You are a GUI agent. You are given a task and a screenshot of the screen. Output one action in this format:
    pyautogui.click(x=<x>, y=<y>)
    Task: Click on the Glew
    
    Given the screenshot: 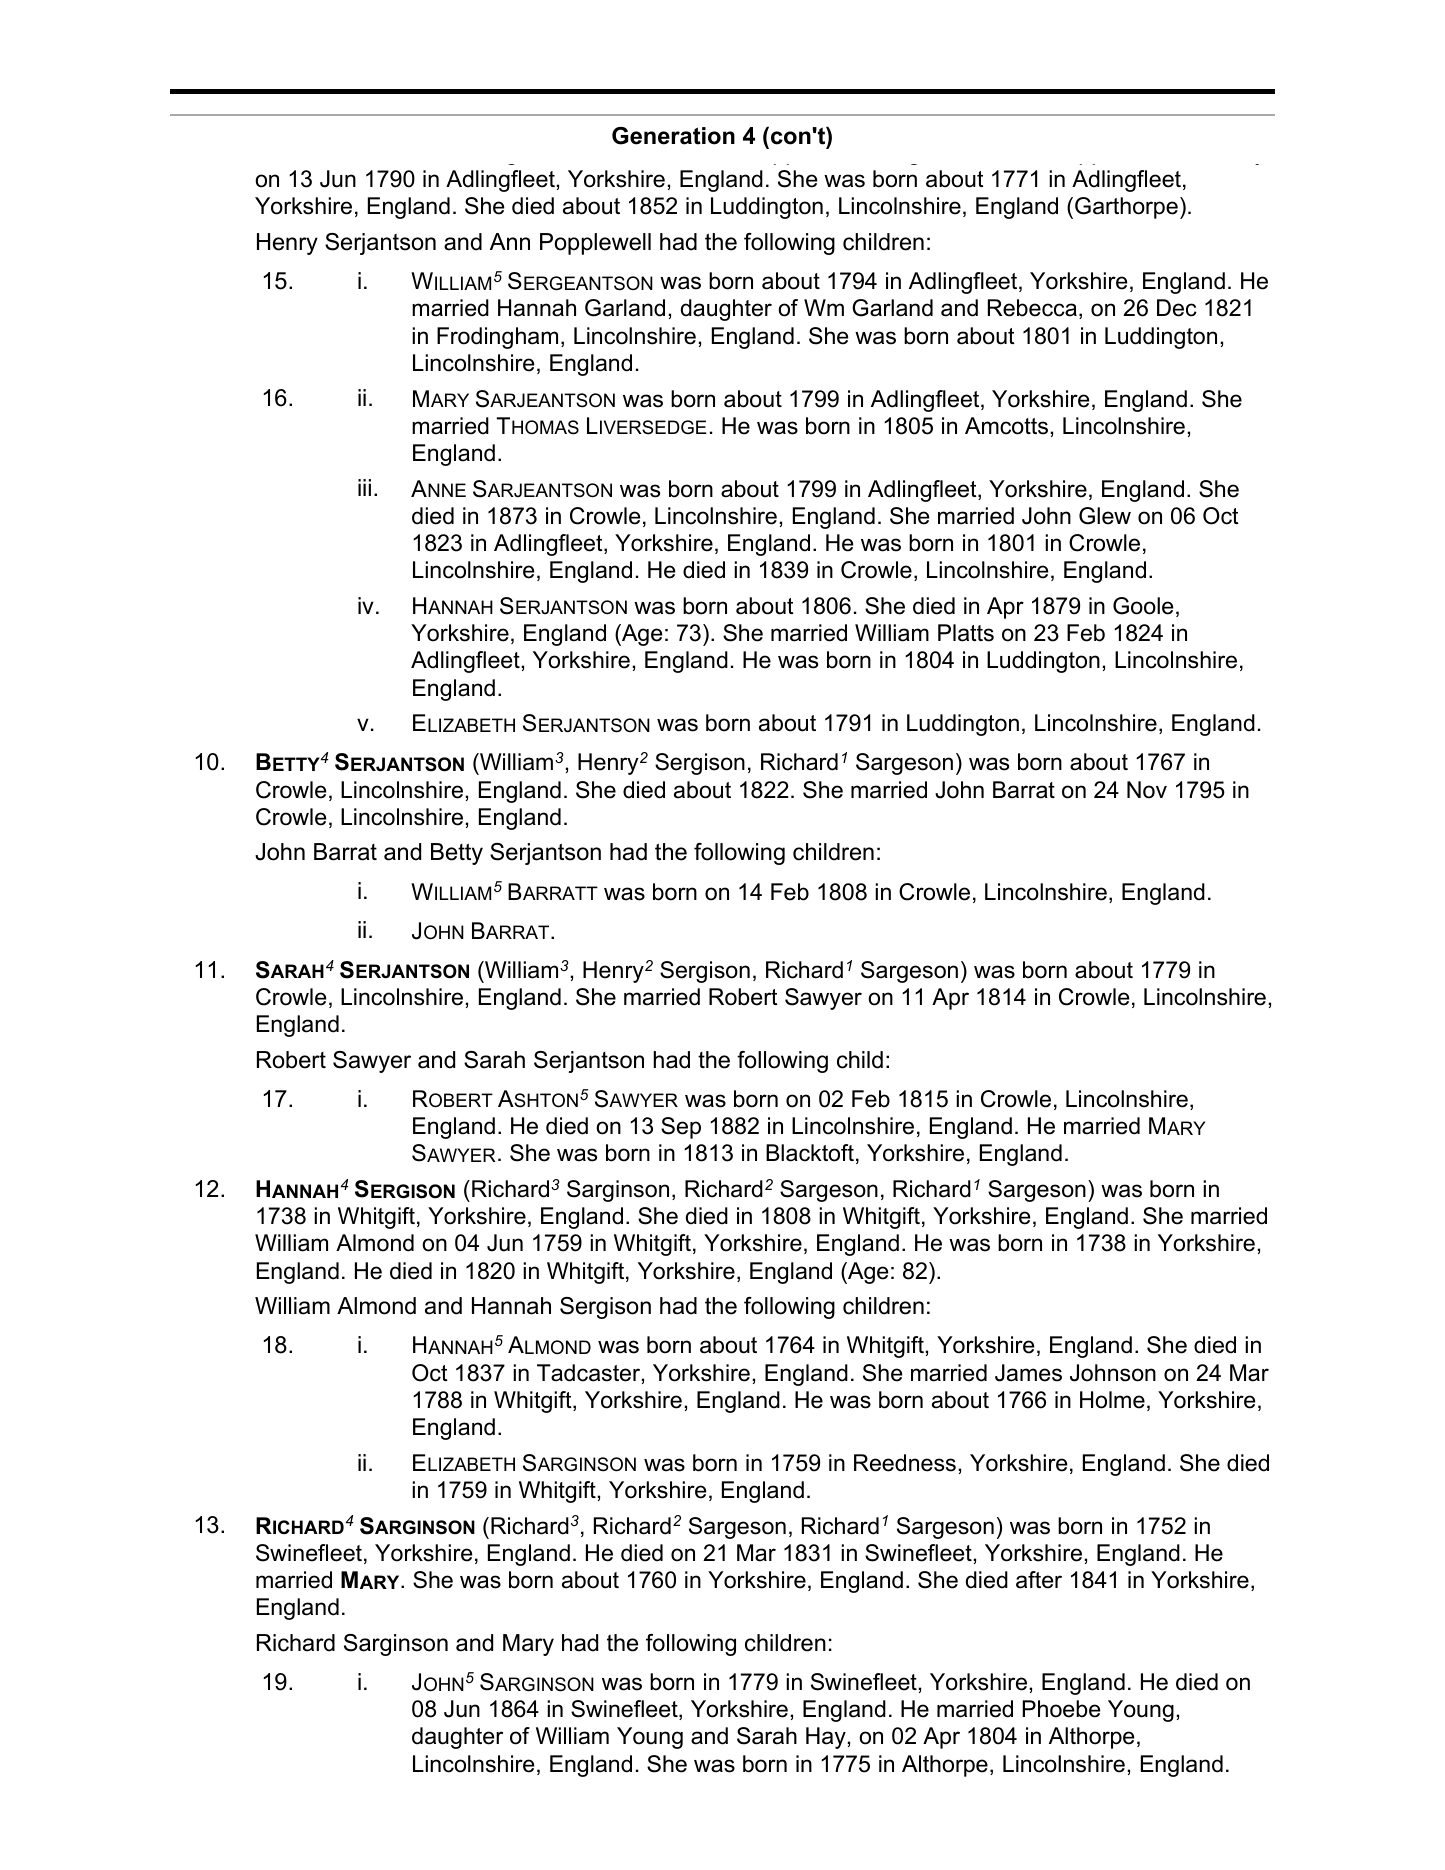 What is the action you would take?
    pyautogui.click(x=1105, y=516)
